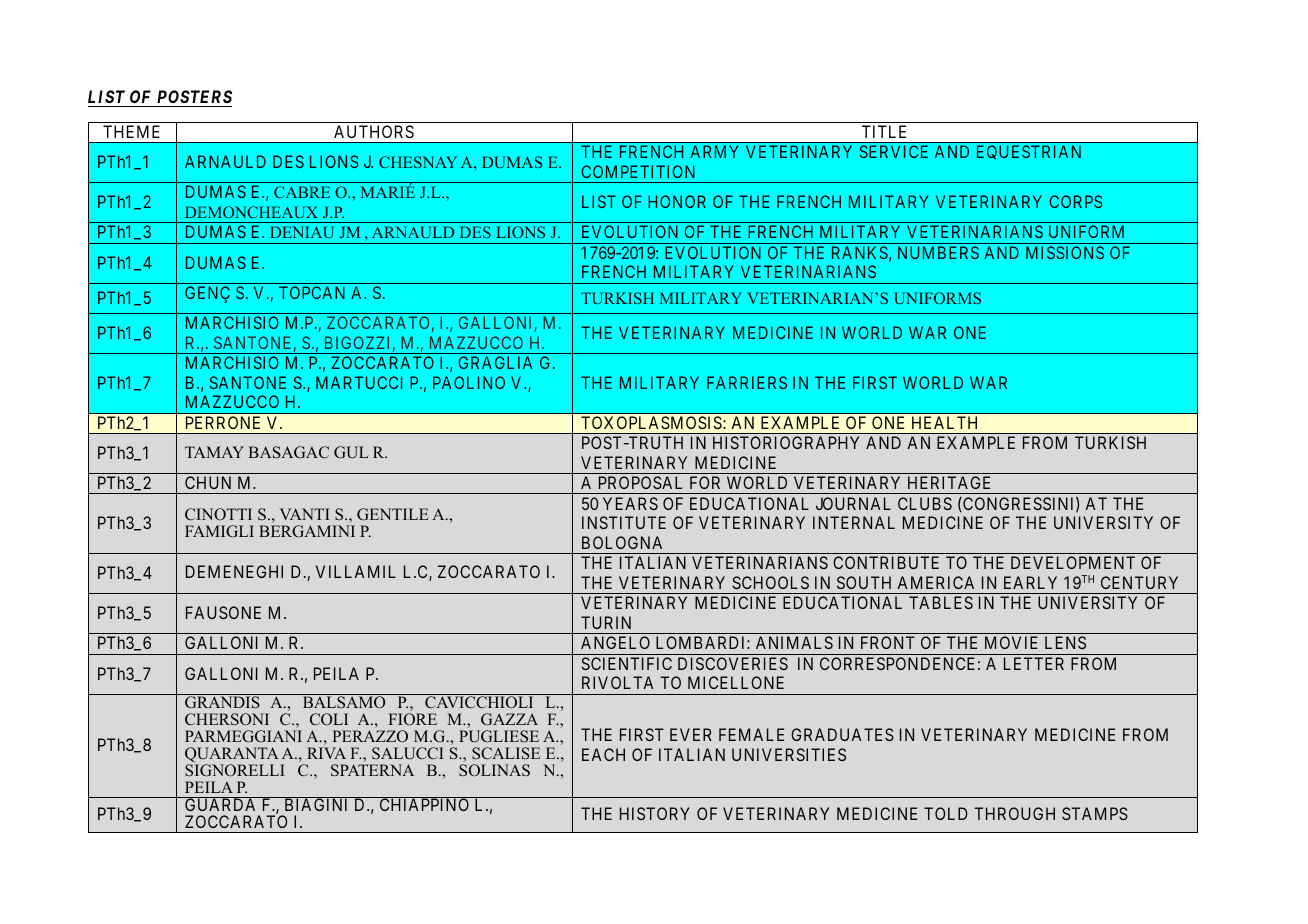 The image size is (1308, 924). I want to click on ARMY, so click(714, 151).
